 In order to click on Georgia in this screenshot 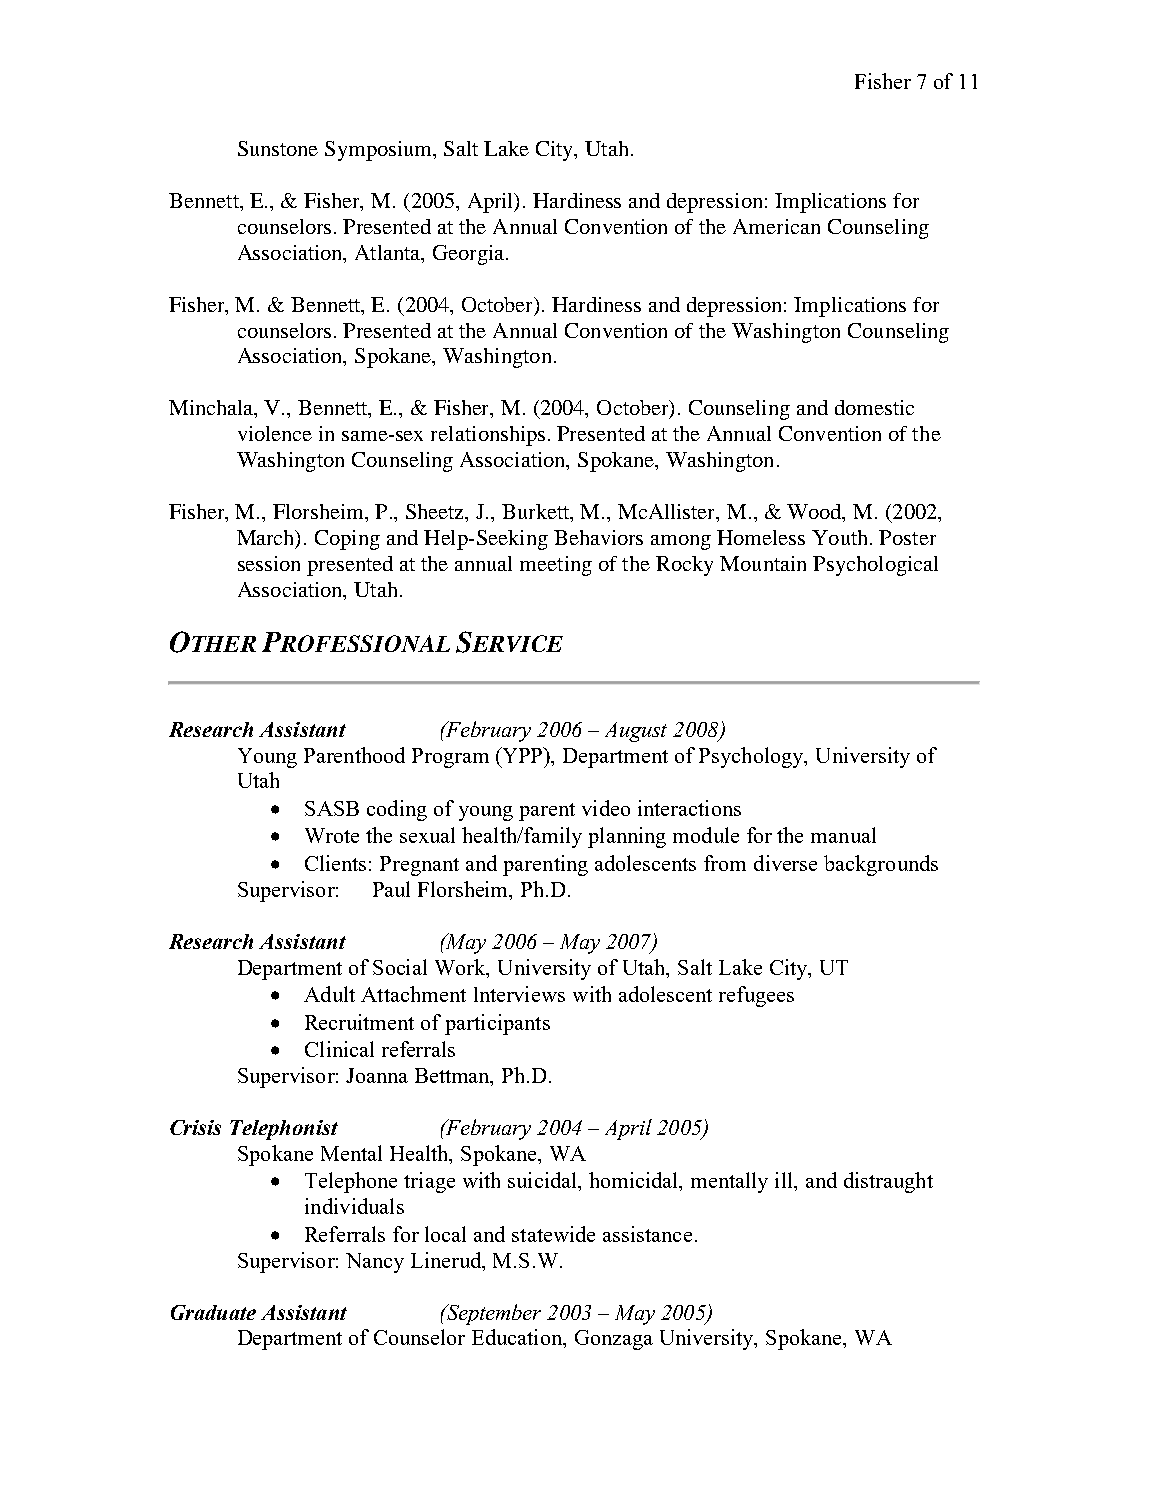, I will do `click(470, 255)`.
